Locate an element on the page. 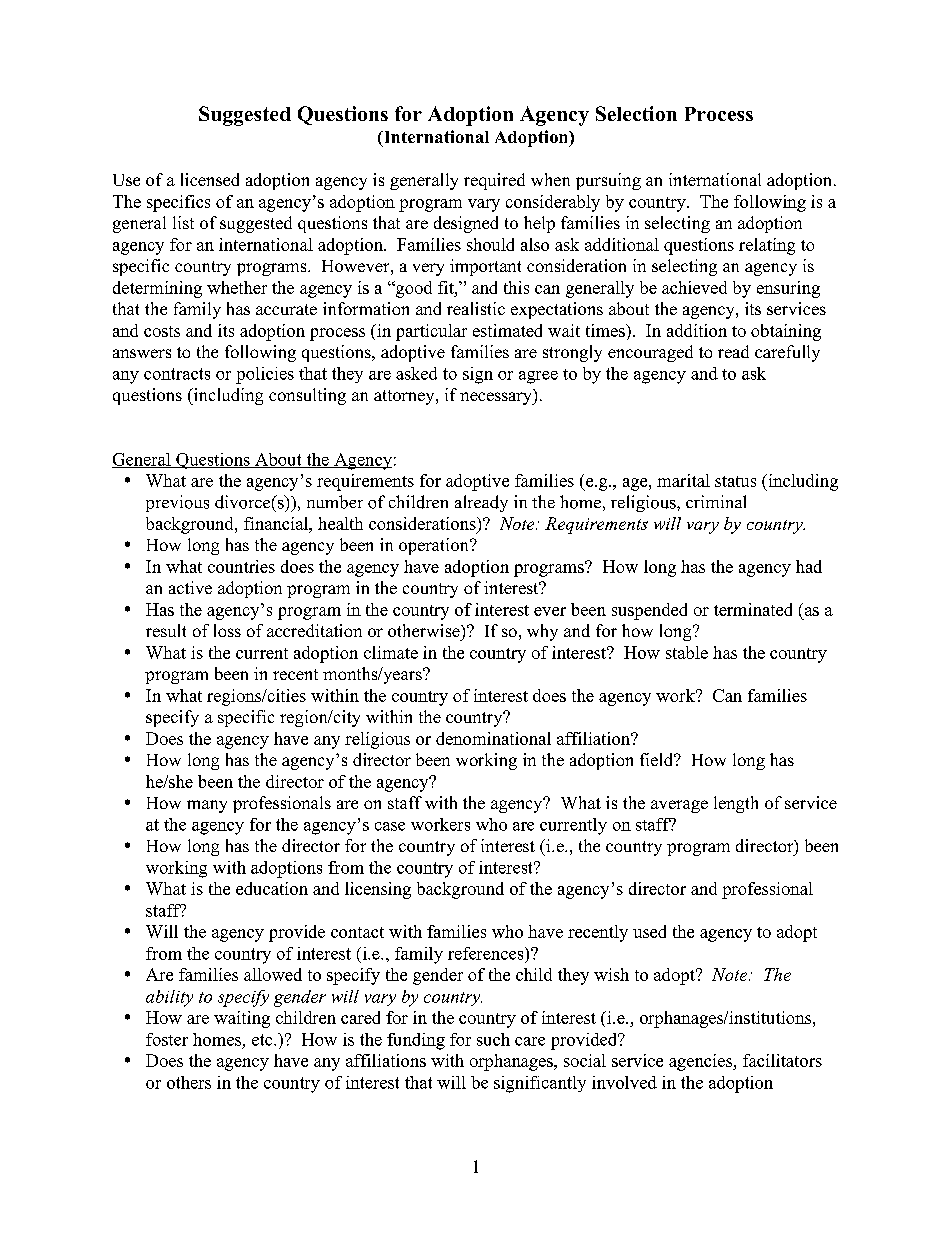 The image size is (952, 1233). etc is located at coordinates (263, 1040).
